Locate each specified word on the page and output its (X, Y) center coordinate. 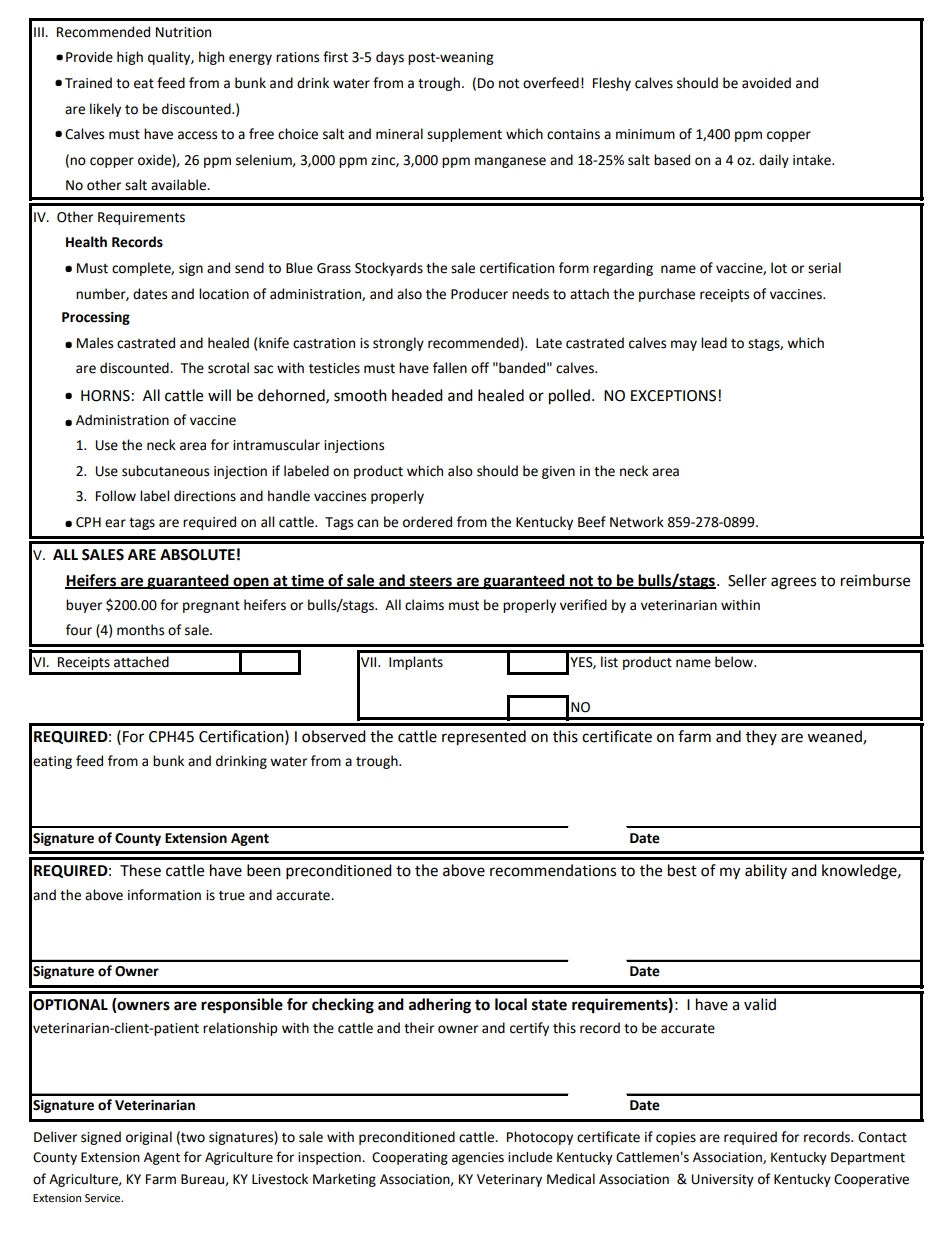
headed (417, 395)
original (149, 1138)
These (140, 870)
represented (484, 738)
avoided (766, 83)
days (390, 58)
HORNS (105, 396)
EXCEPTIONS (673, 396)
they (761, 737)
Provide (89, 57)
